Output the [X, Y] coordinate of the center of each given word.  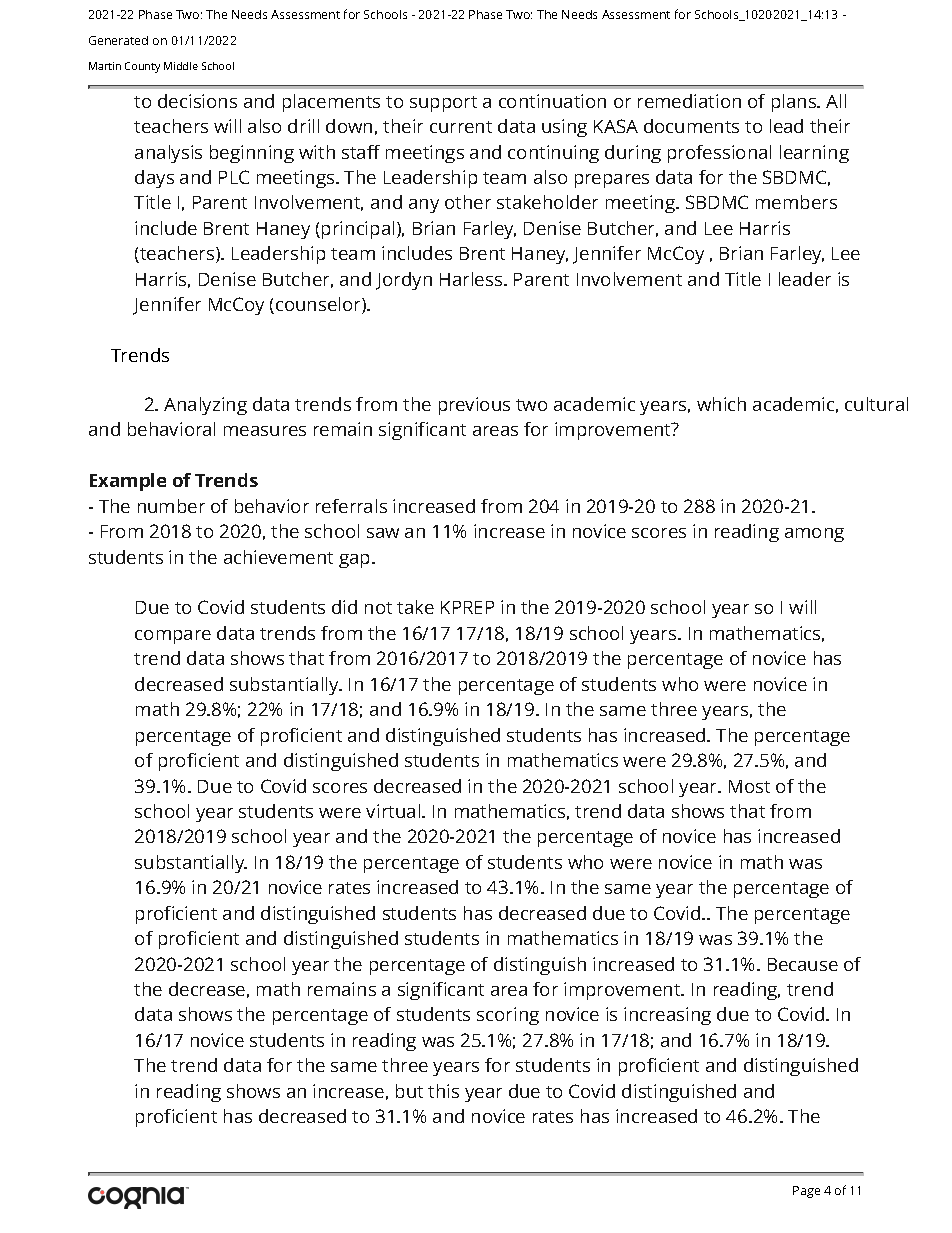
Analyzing [205, 406]
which [721, 404]
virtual [394, 811]
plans [795, 103]
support [443, 104]
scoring [508, 1016]
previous [474, 406]
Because [803, 964]
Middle [181, 66]
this [443, 1091]
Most [749, 786]
